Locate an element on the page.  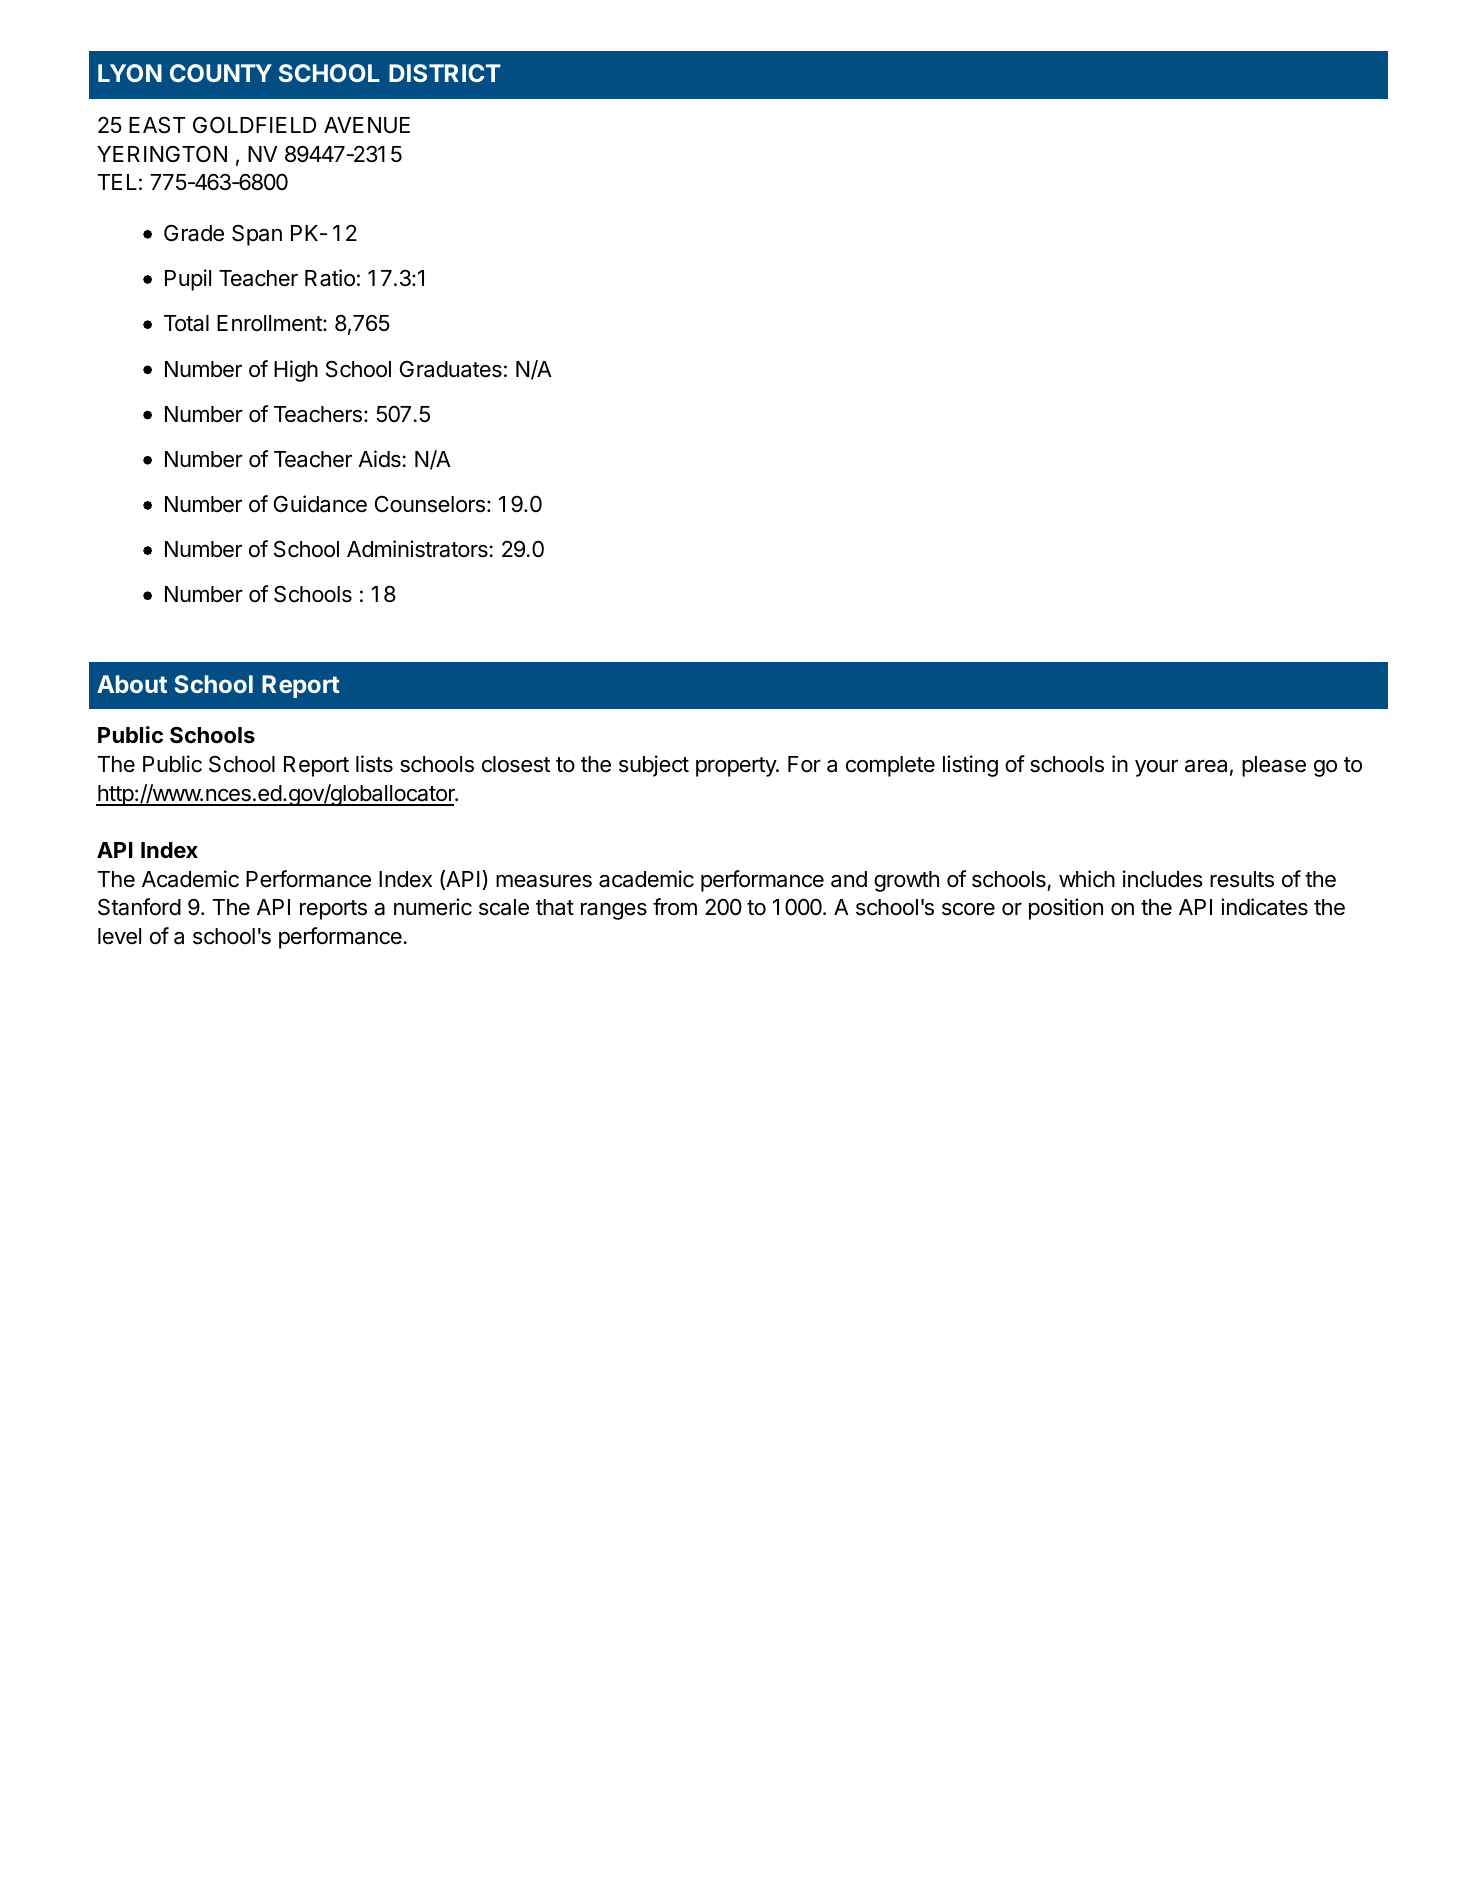
COUNTY is located at coordinates (221, 73).
